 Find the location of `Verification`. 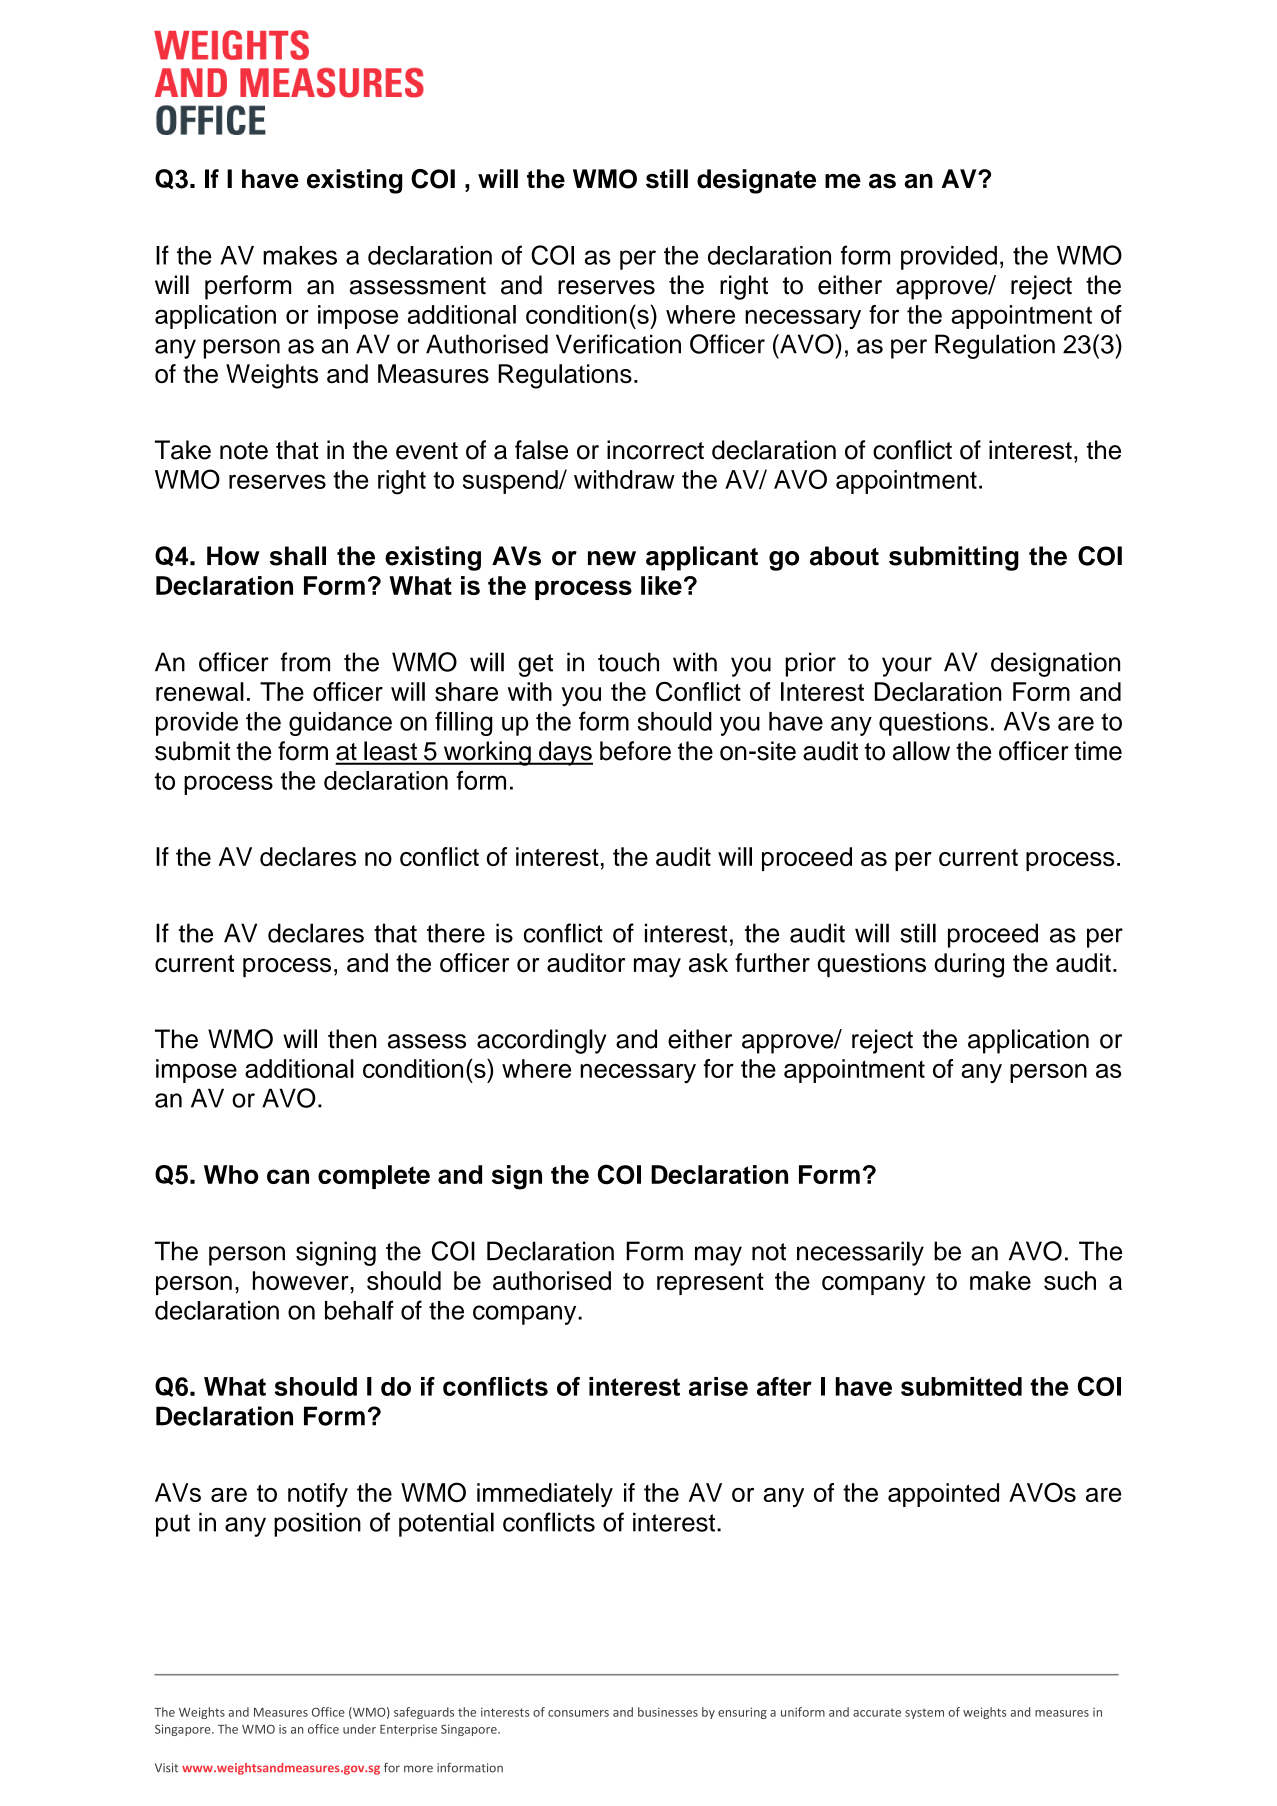

Verification is located at coordinates (618, 344).
